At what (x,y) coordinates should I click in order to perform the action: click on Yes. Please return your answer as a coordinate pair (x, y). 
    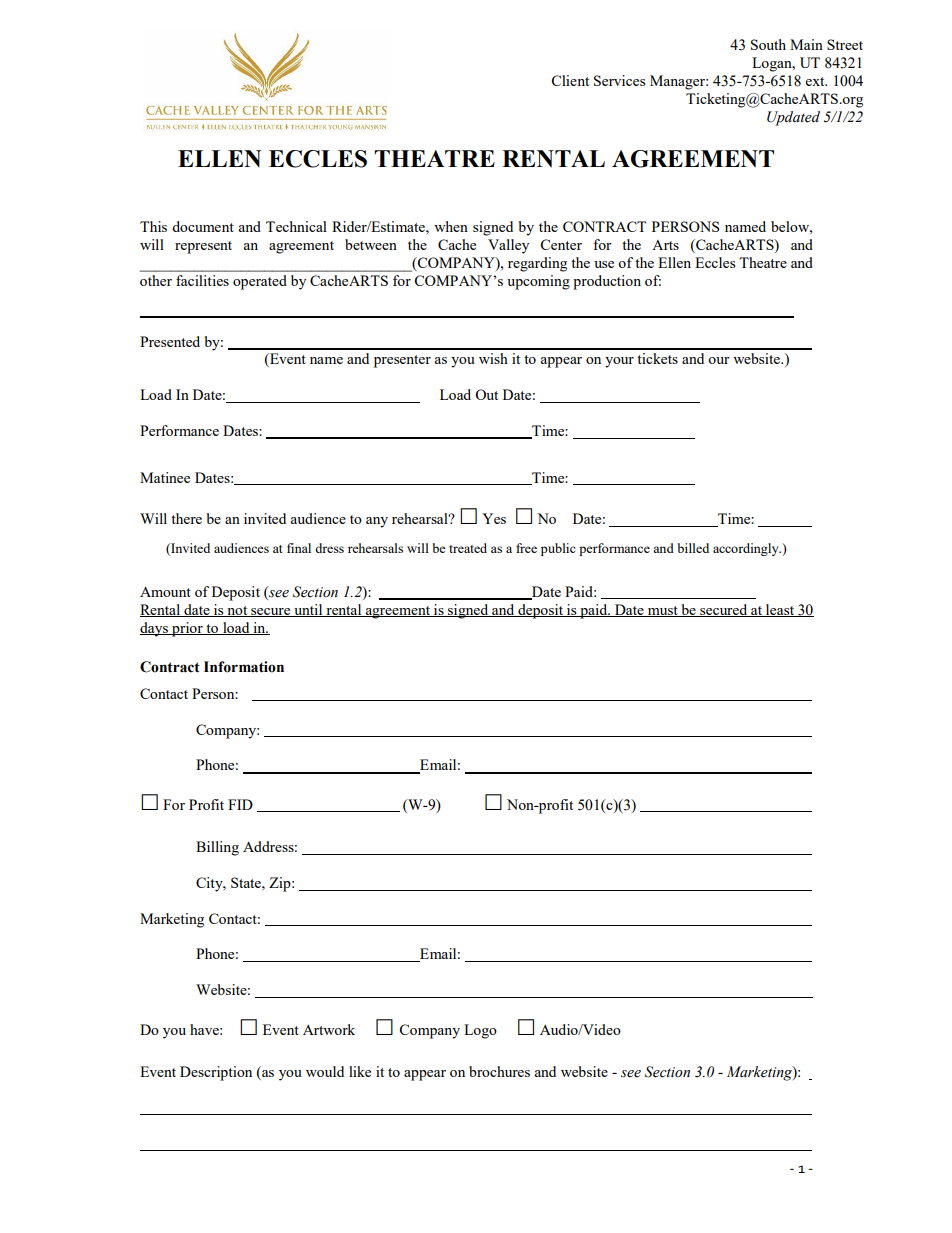
    Looking at the image, I should click on (494, 518).
